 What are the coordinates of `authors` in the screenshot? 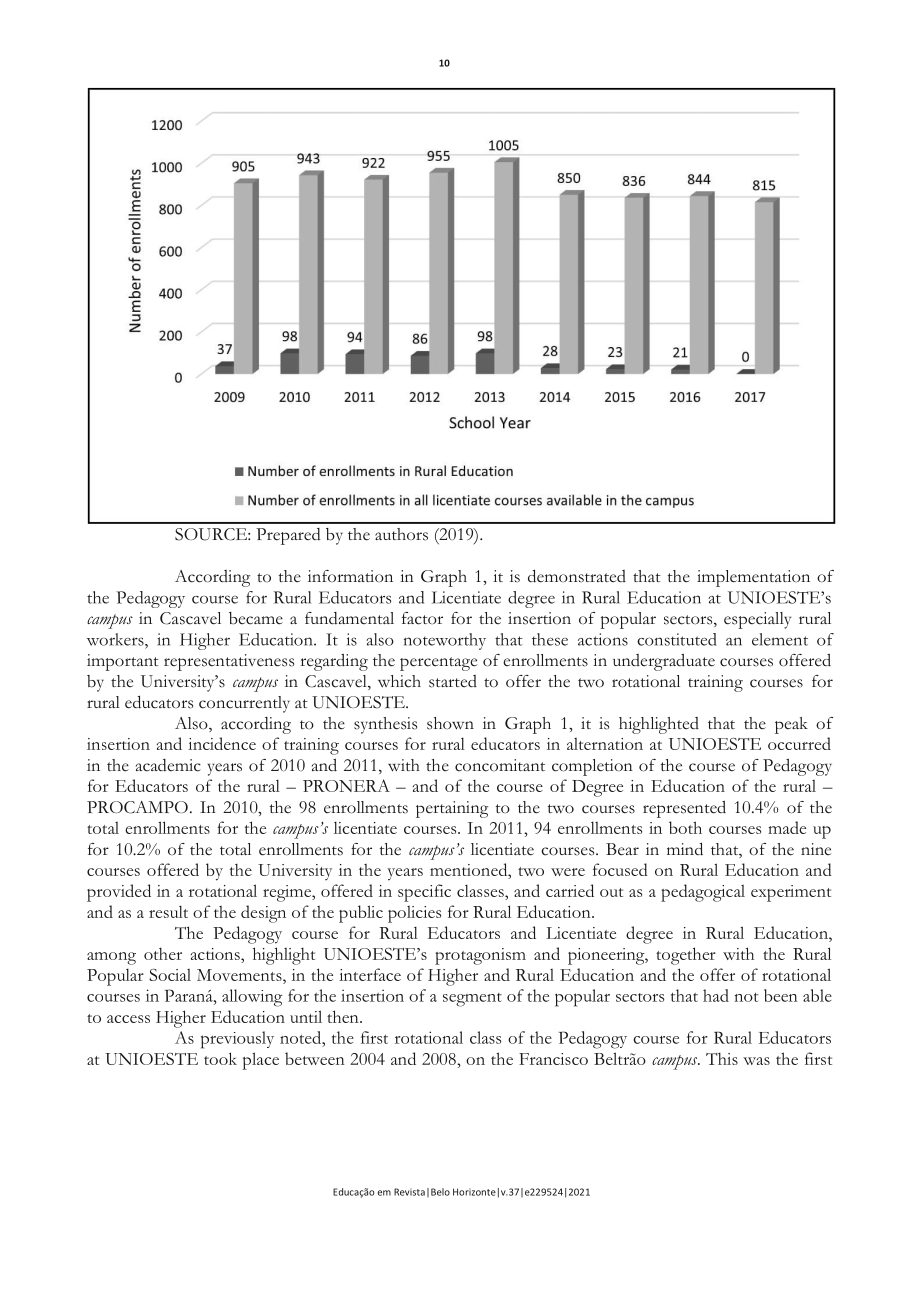 It's located at (401, 534).
